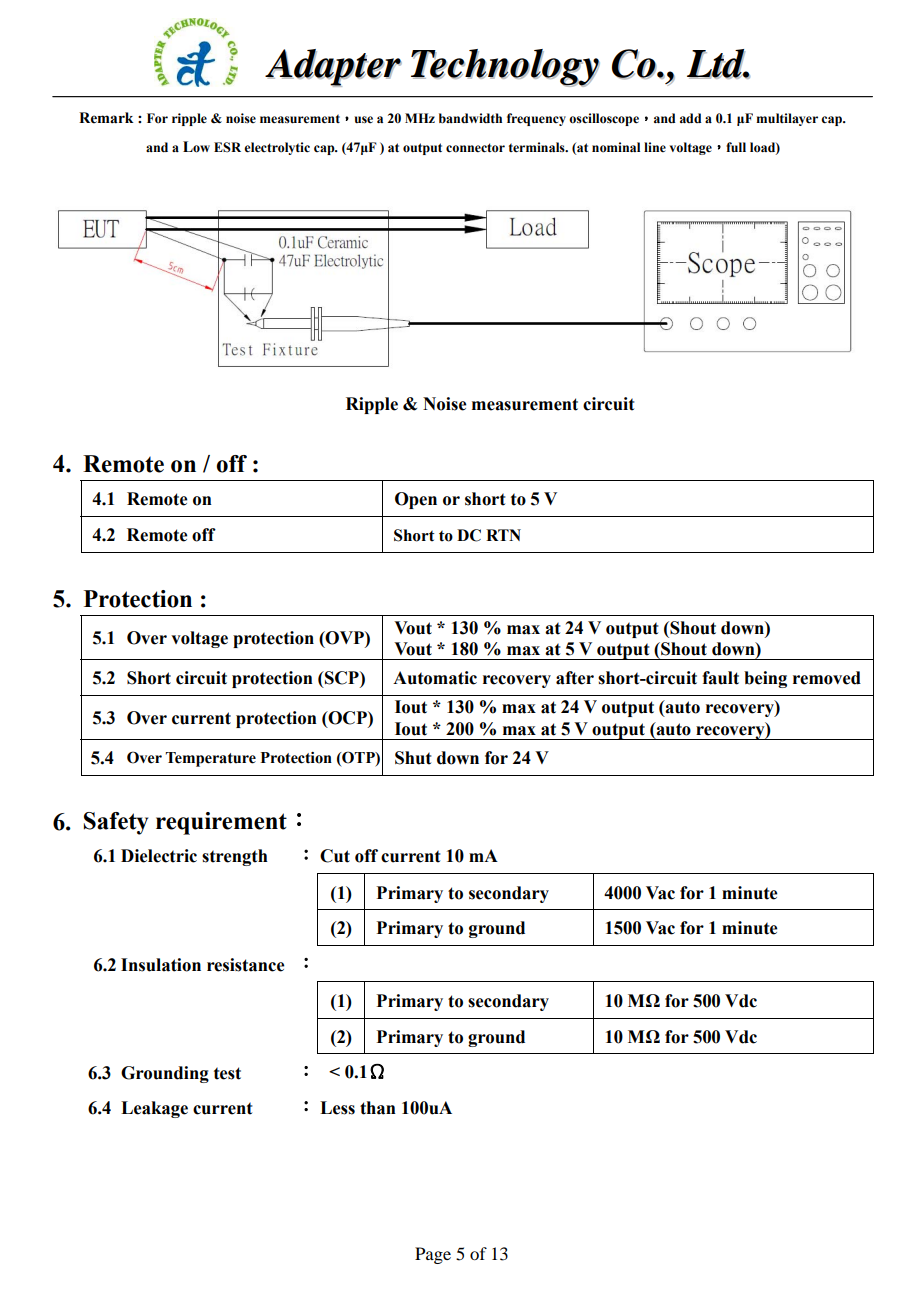  I want to click on fault, so click(720, 678).
